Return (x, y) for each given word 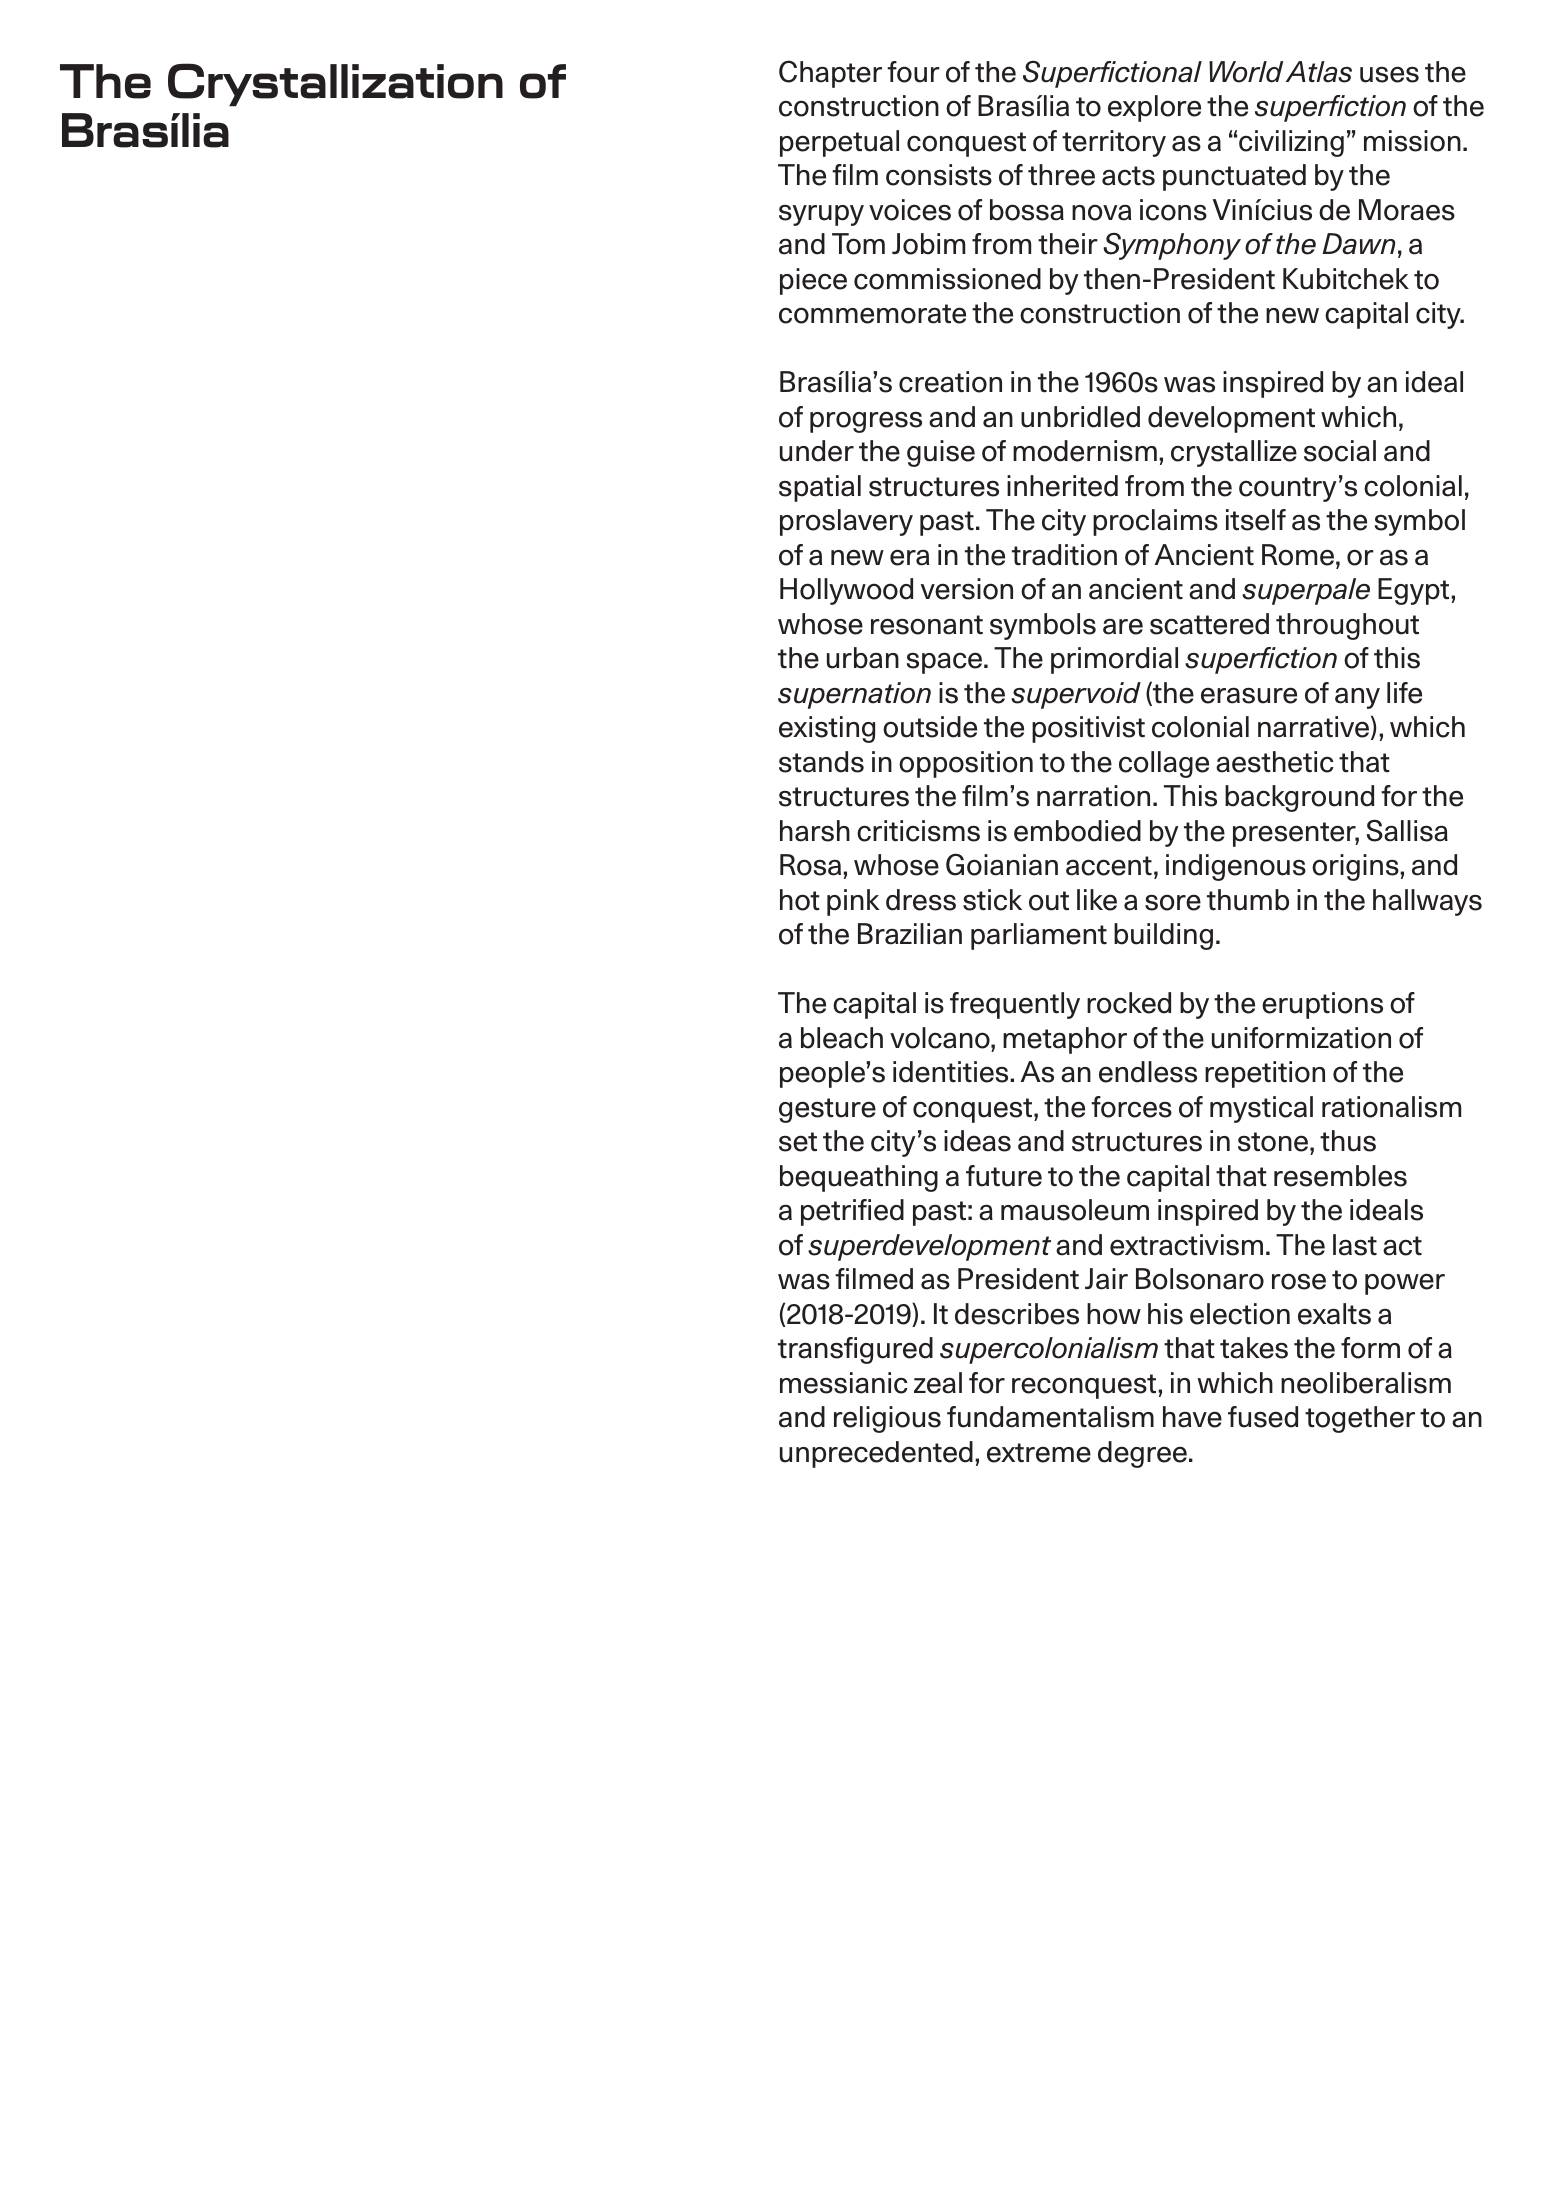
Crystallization (335, 84)
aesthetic (1275, 762)
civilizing (1291, 143)
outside (930, 727)
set (798, 1142)
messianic (844, 1383)
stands (821, 762)
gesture (827, 1110)
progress (866, 422)
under (817, 451)
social (1340, 451)
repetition (1265, 1074)
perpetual (839, 143)
